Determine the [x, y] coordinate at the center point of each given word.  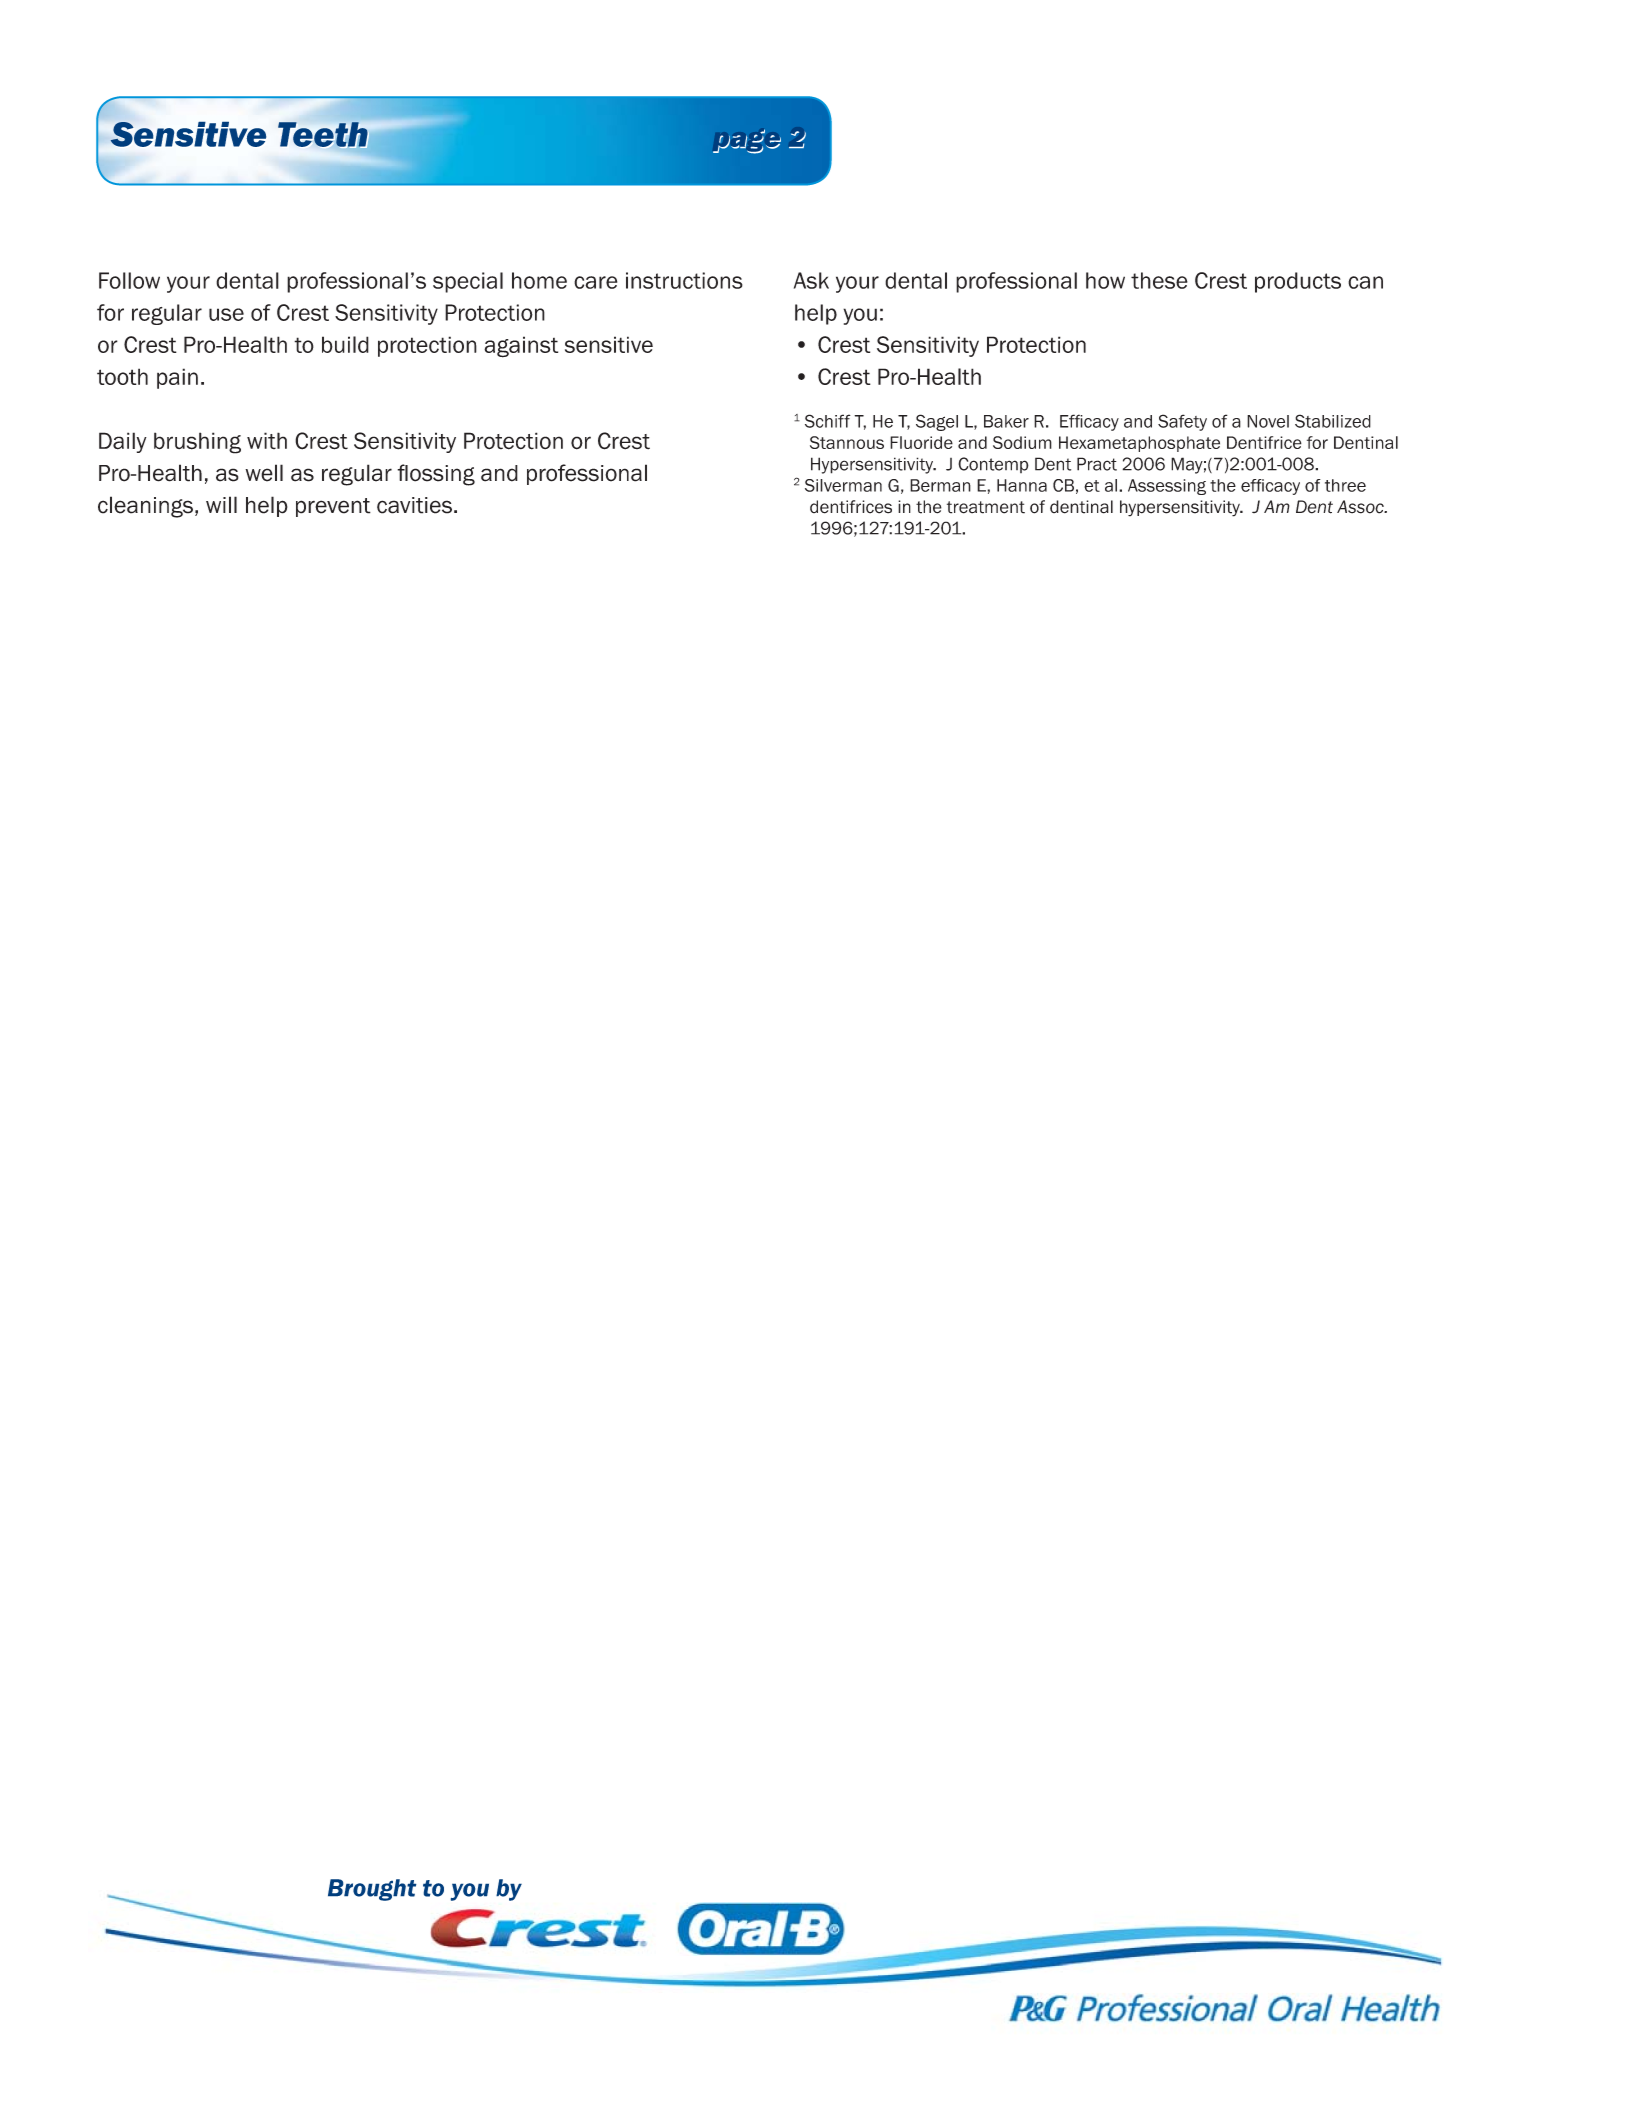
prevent [333, 507]
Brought [372, 1890]
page [747, 141]
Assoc [1361, 507]
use [226, 314]
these [1159, 280]
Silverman [843, 485]
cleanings [145, 507]
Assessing [1167, 487]
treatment [986, 507]
